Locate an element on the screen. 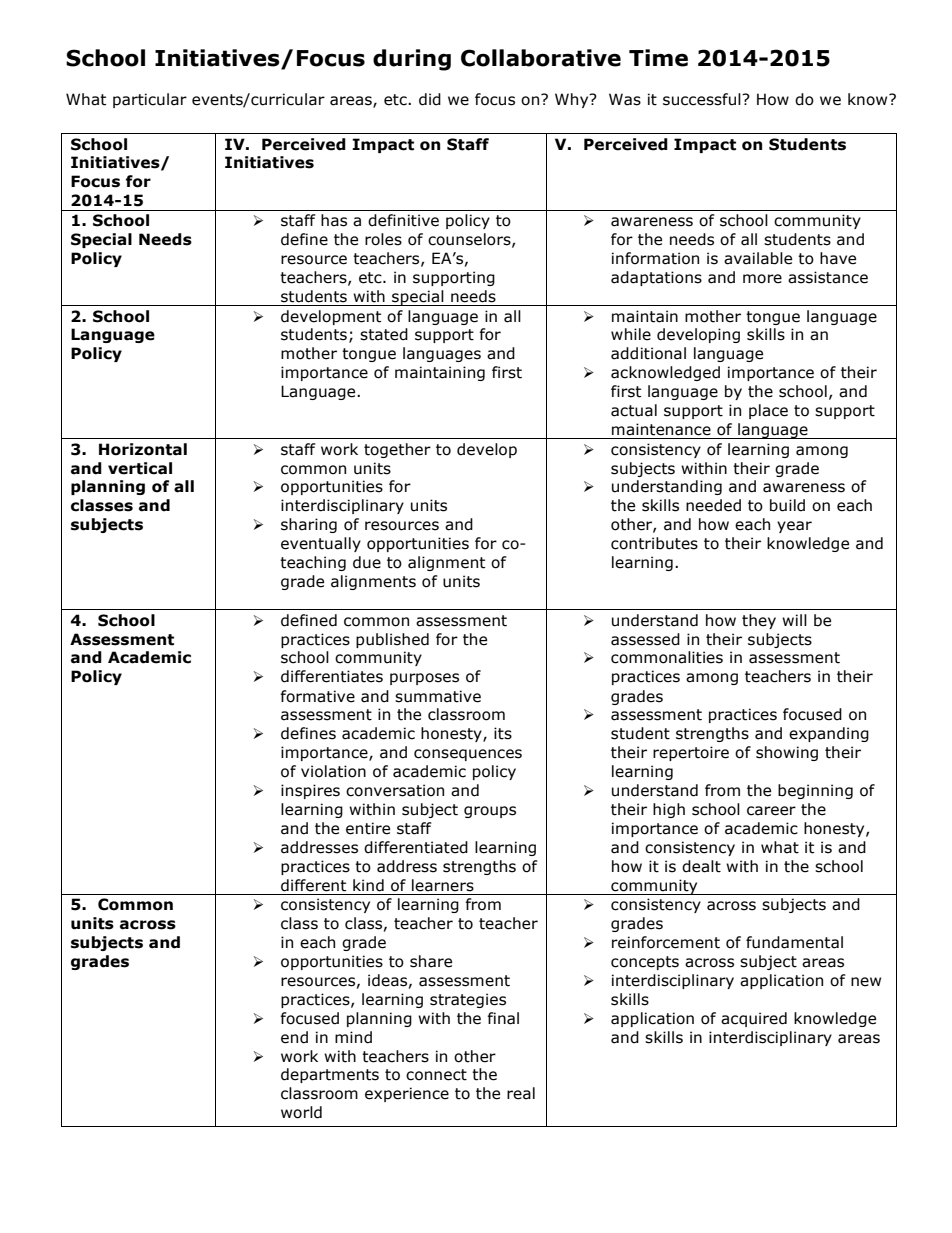  Collaborative is located at coordinates (541, 58).
